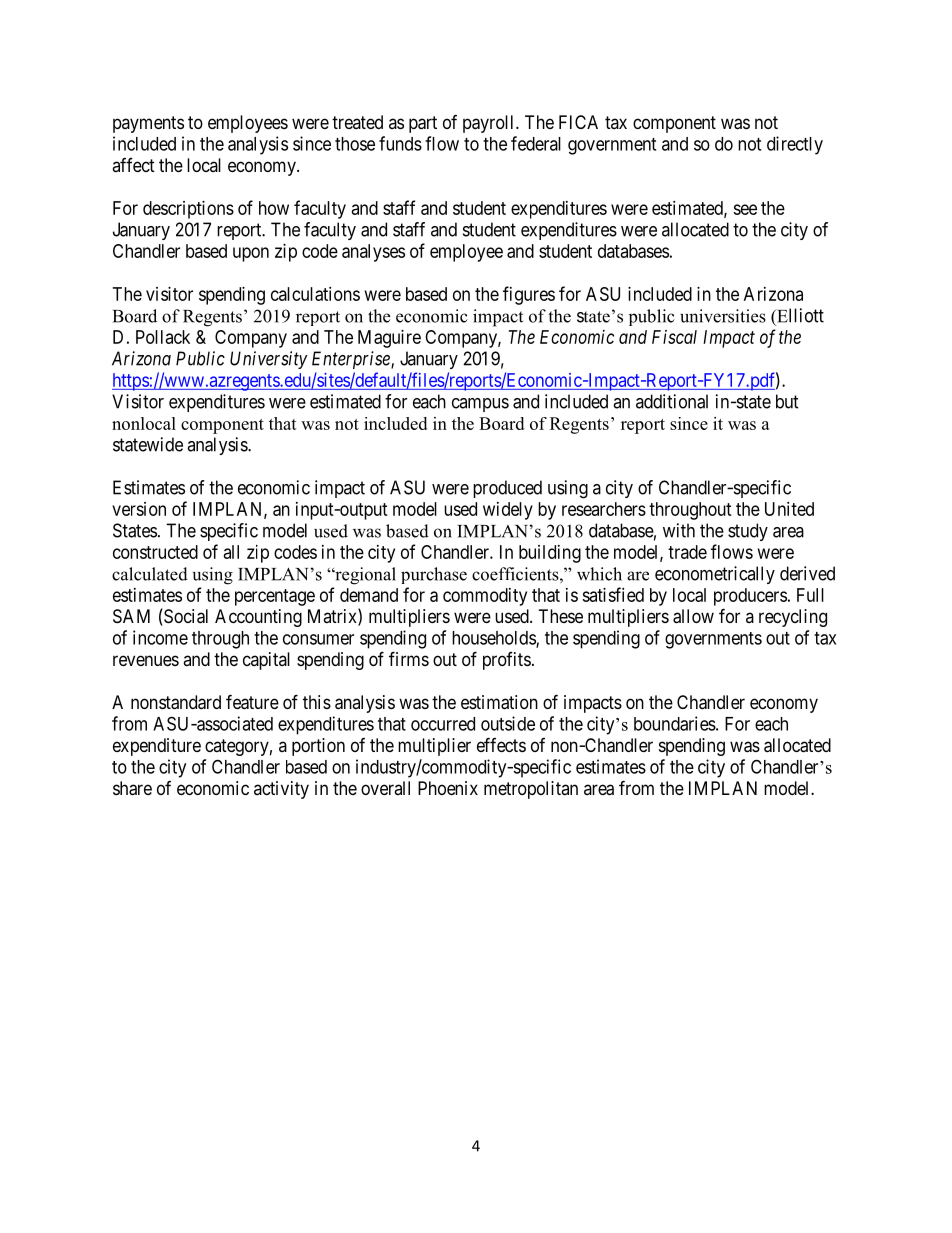  I want to click on payroll, so click(490, 124).
